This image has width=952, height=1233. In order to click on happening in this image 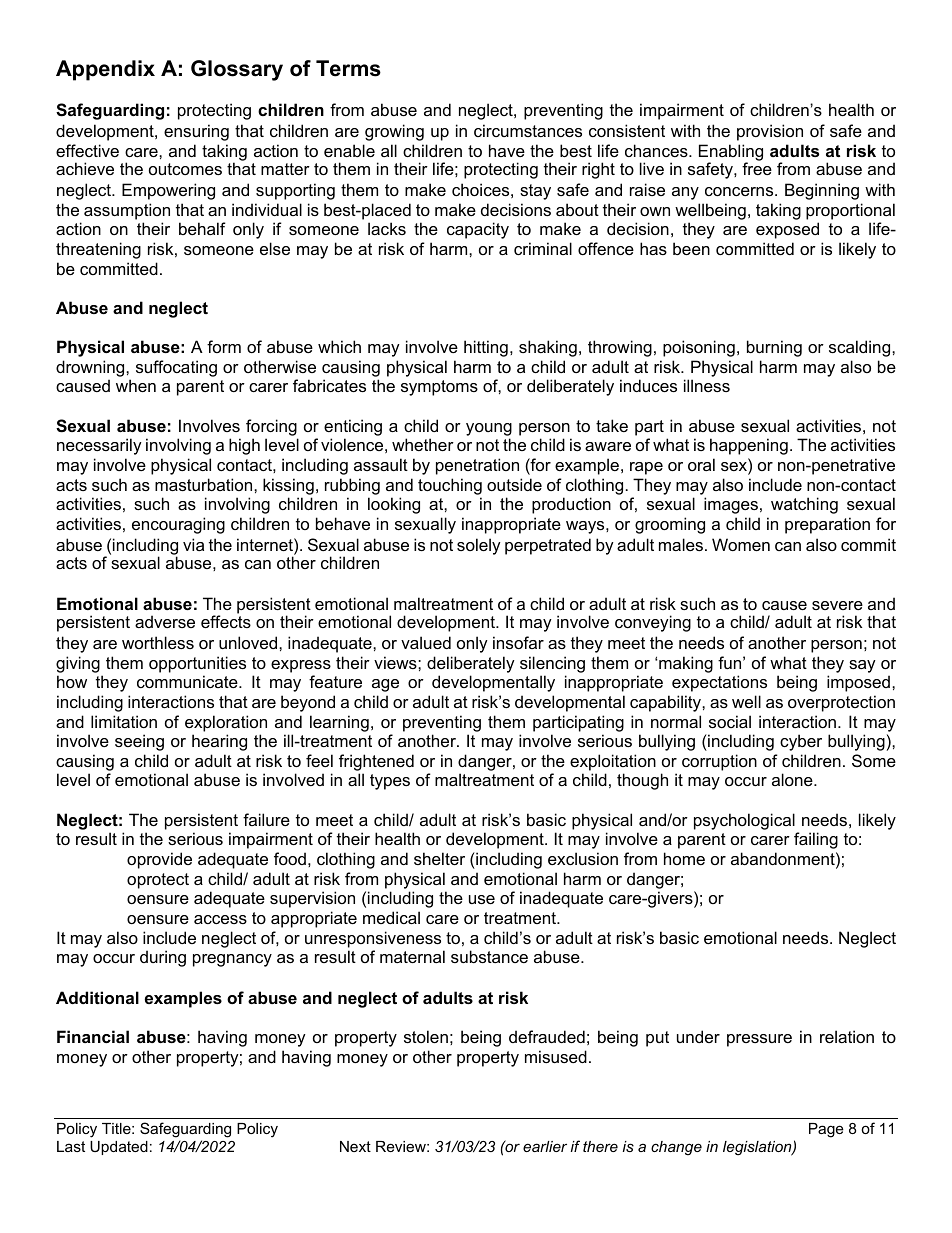, I will do `click(749, 446)`.
